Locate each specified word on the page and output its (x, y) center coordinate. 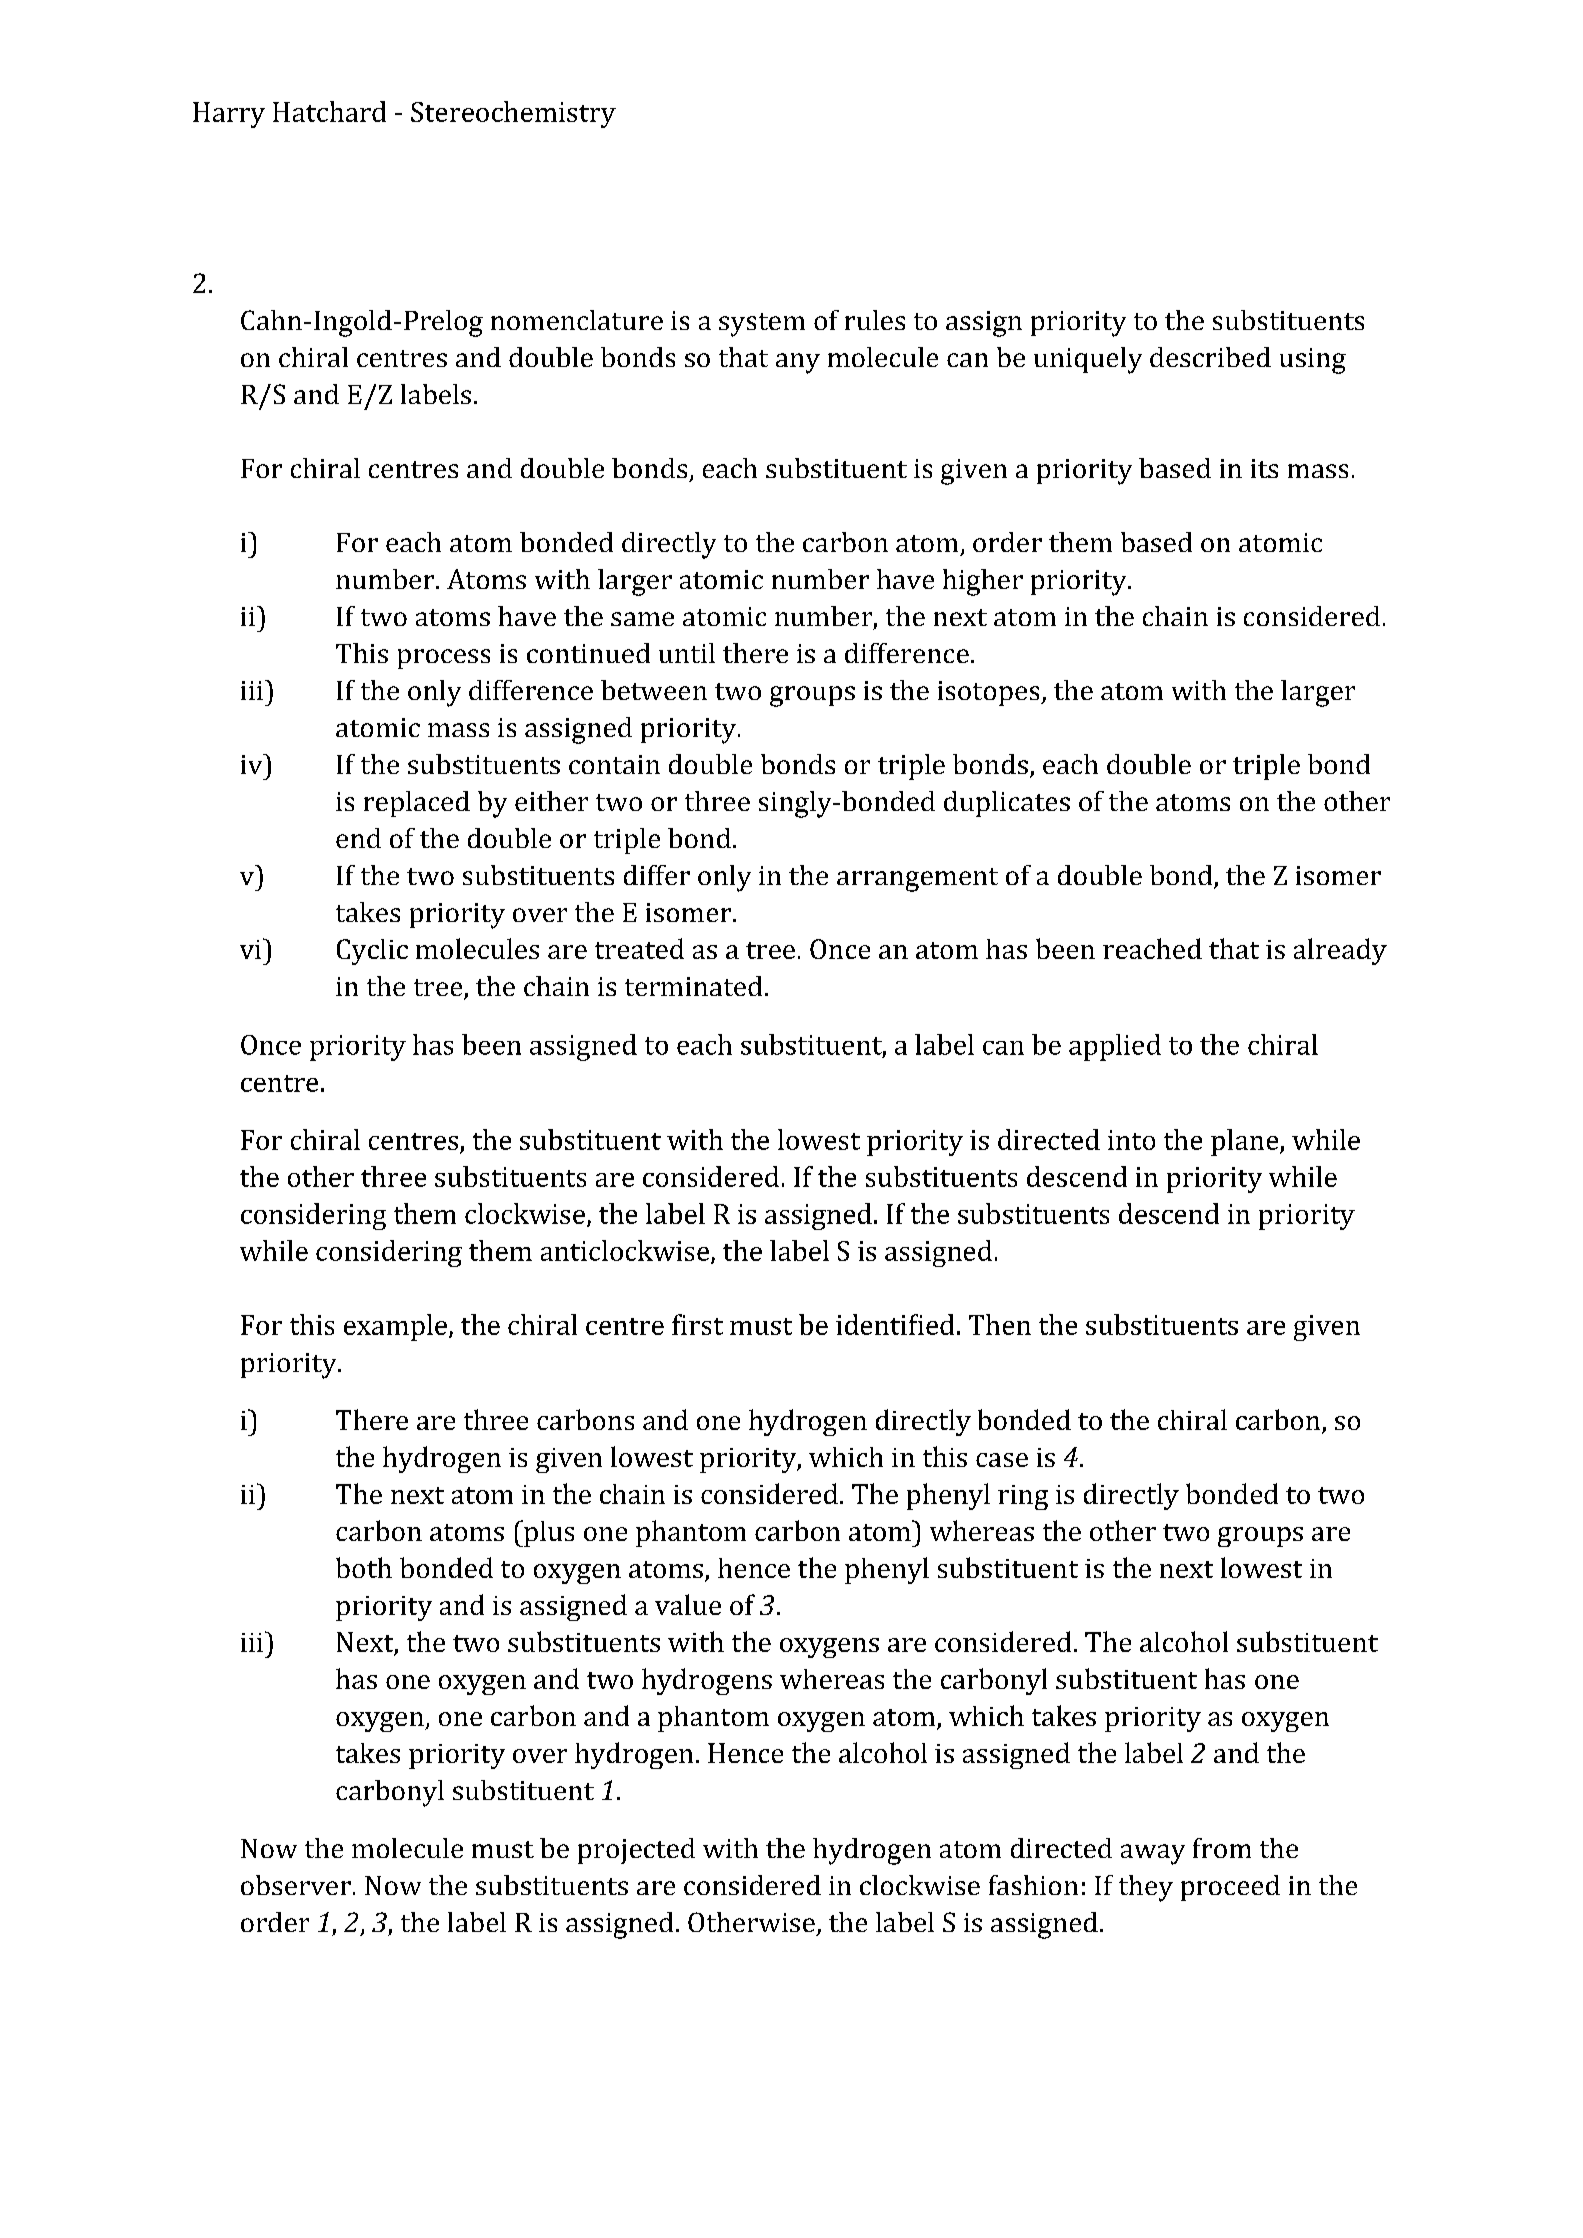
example (395, 1327)
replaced (417, 804)
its (1264, 468)
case (1002, 1460)
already (1340, 951)
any (798, 363)
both (364, 1567)
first (697, 1324)
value (688, 1604)
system (762, 325)
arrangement (917, 880)
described (1210, 357)
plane (1246, 1142)
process (444, 659)
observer (296, 1885)
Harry (229, 115)
